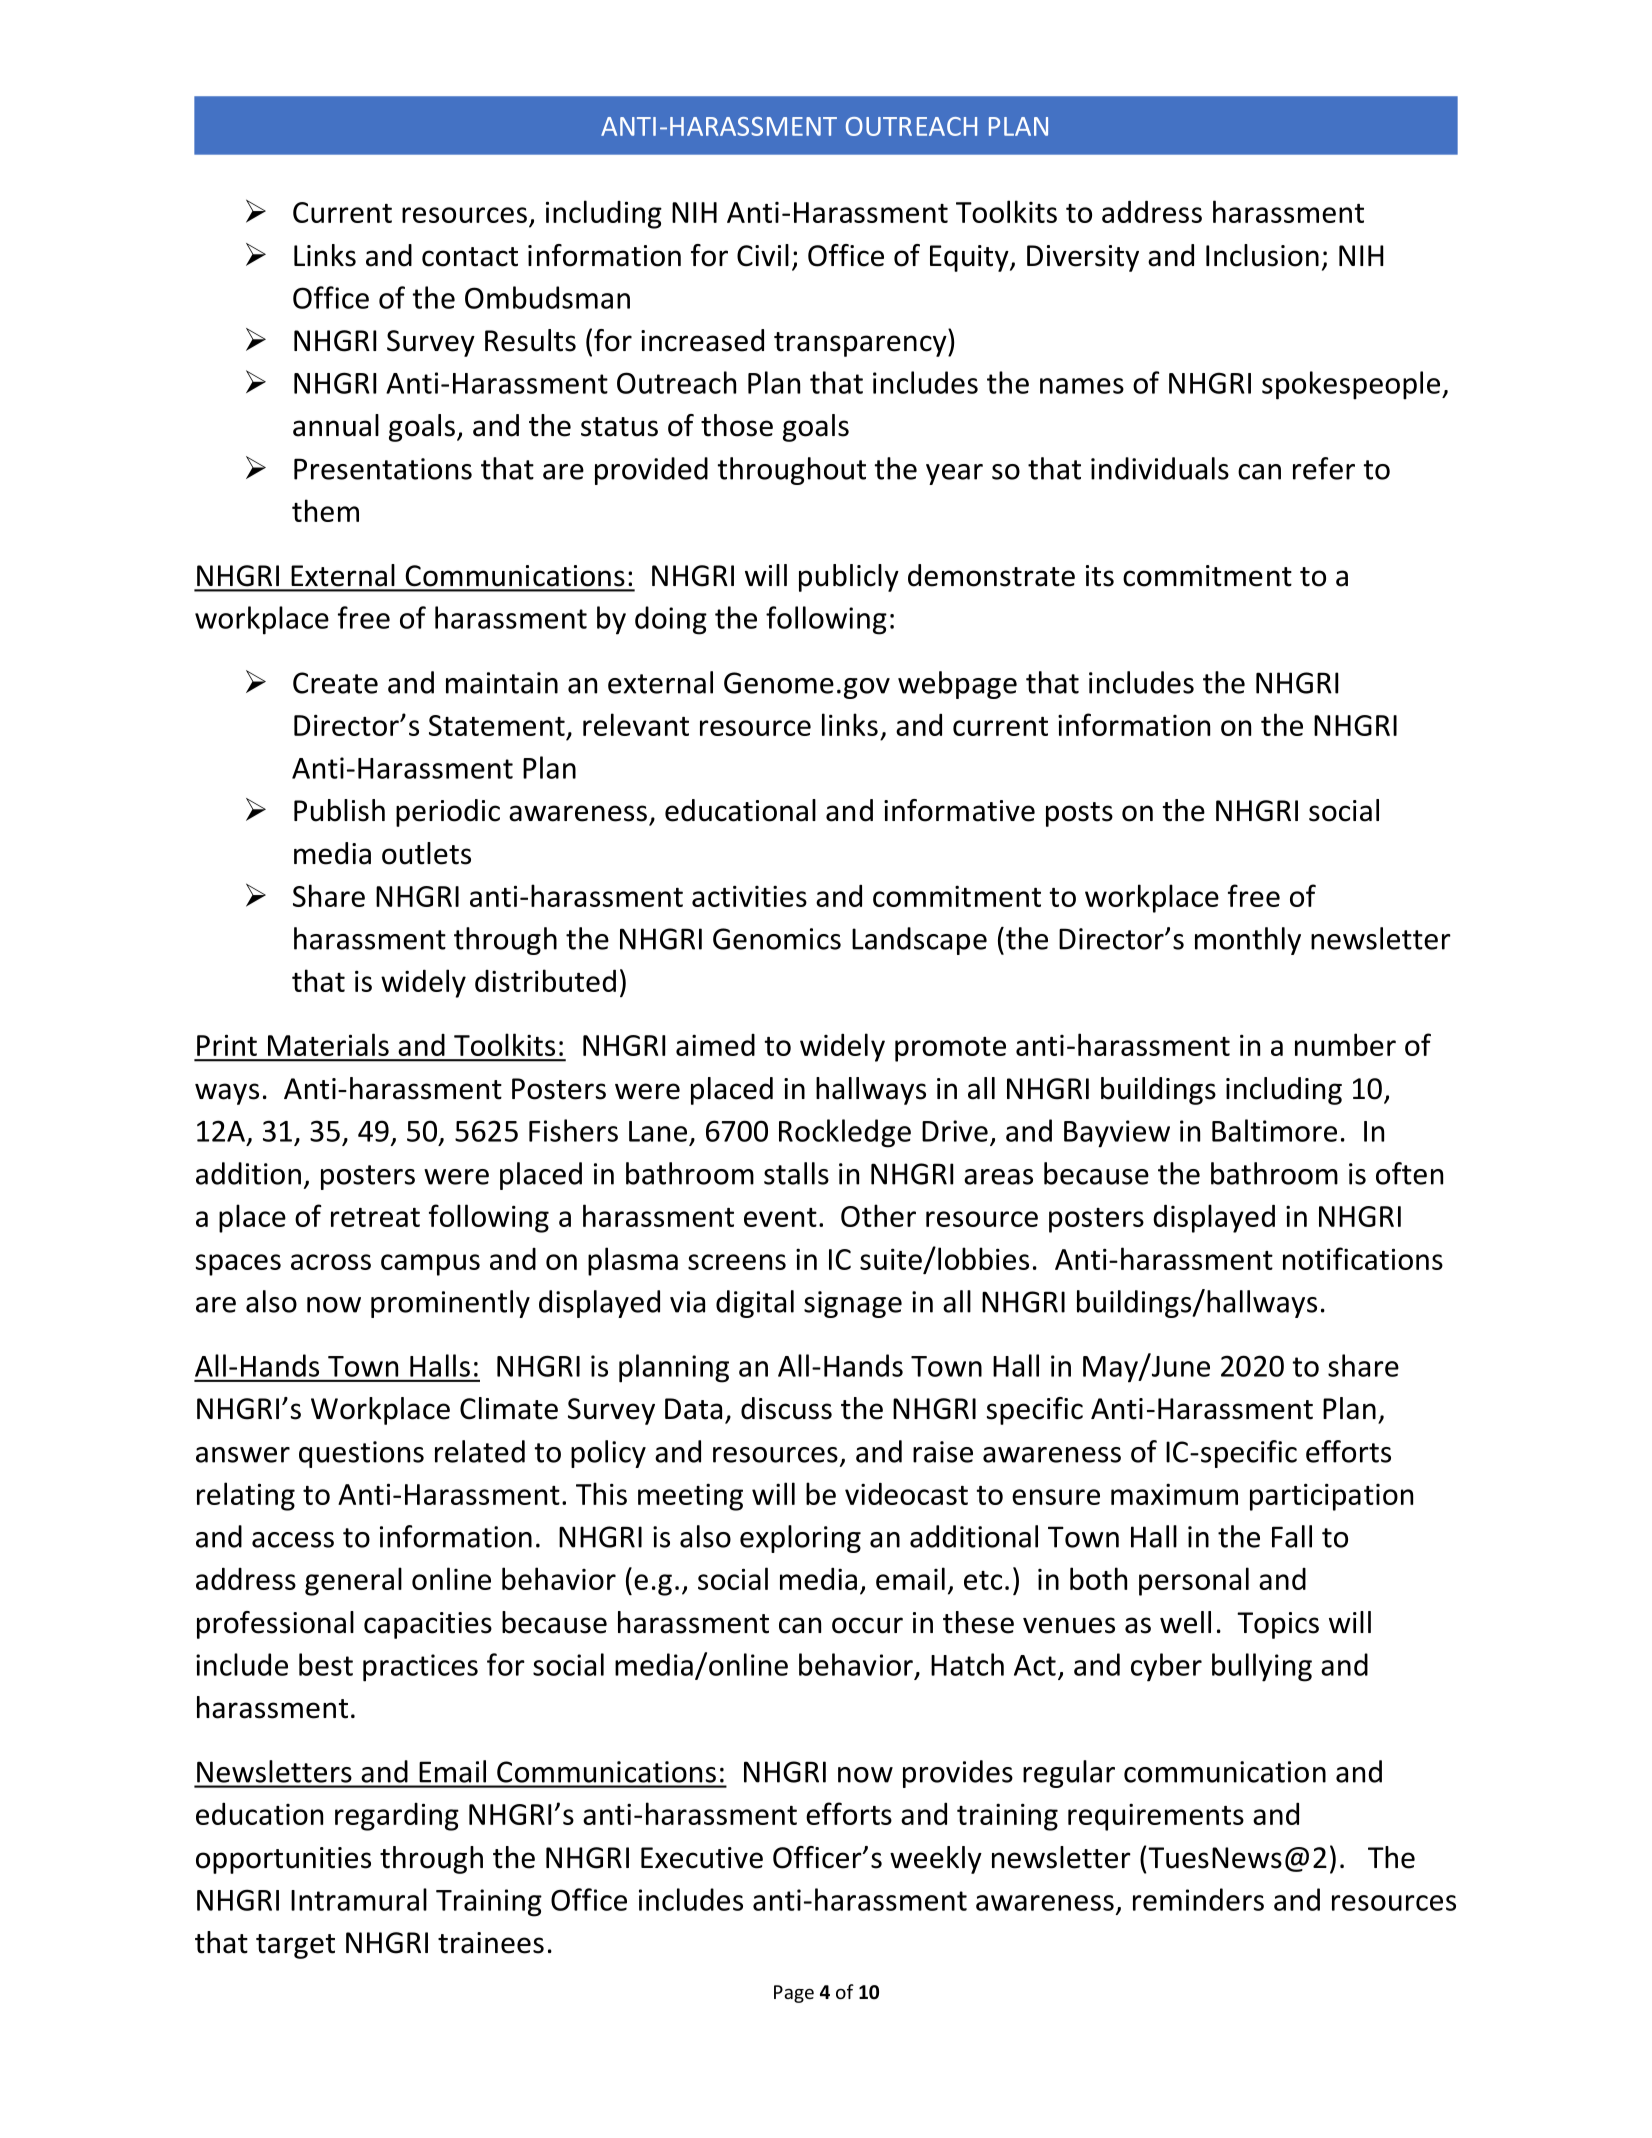 The height and width of the document is (2138, 1652). Describe the element at coordinates (359, 1899) in the document. I see `Intramural` at that location.
